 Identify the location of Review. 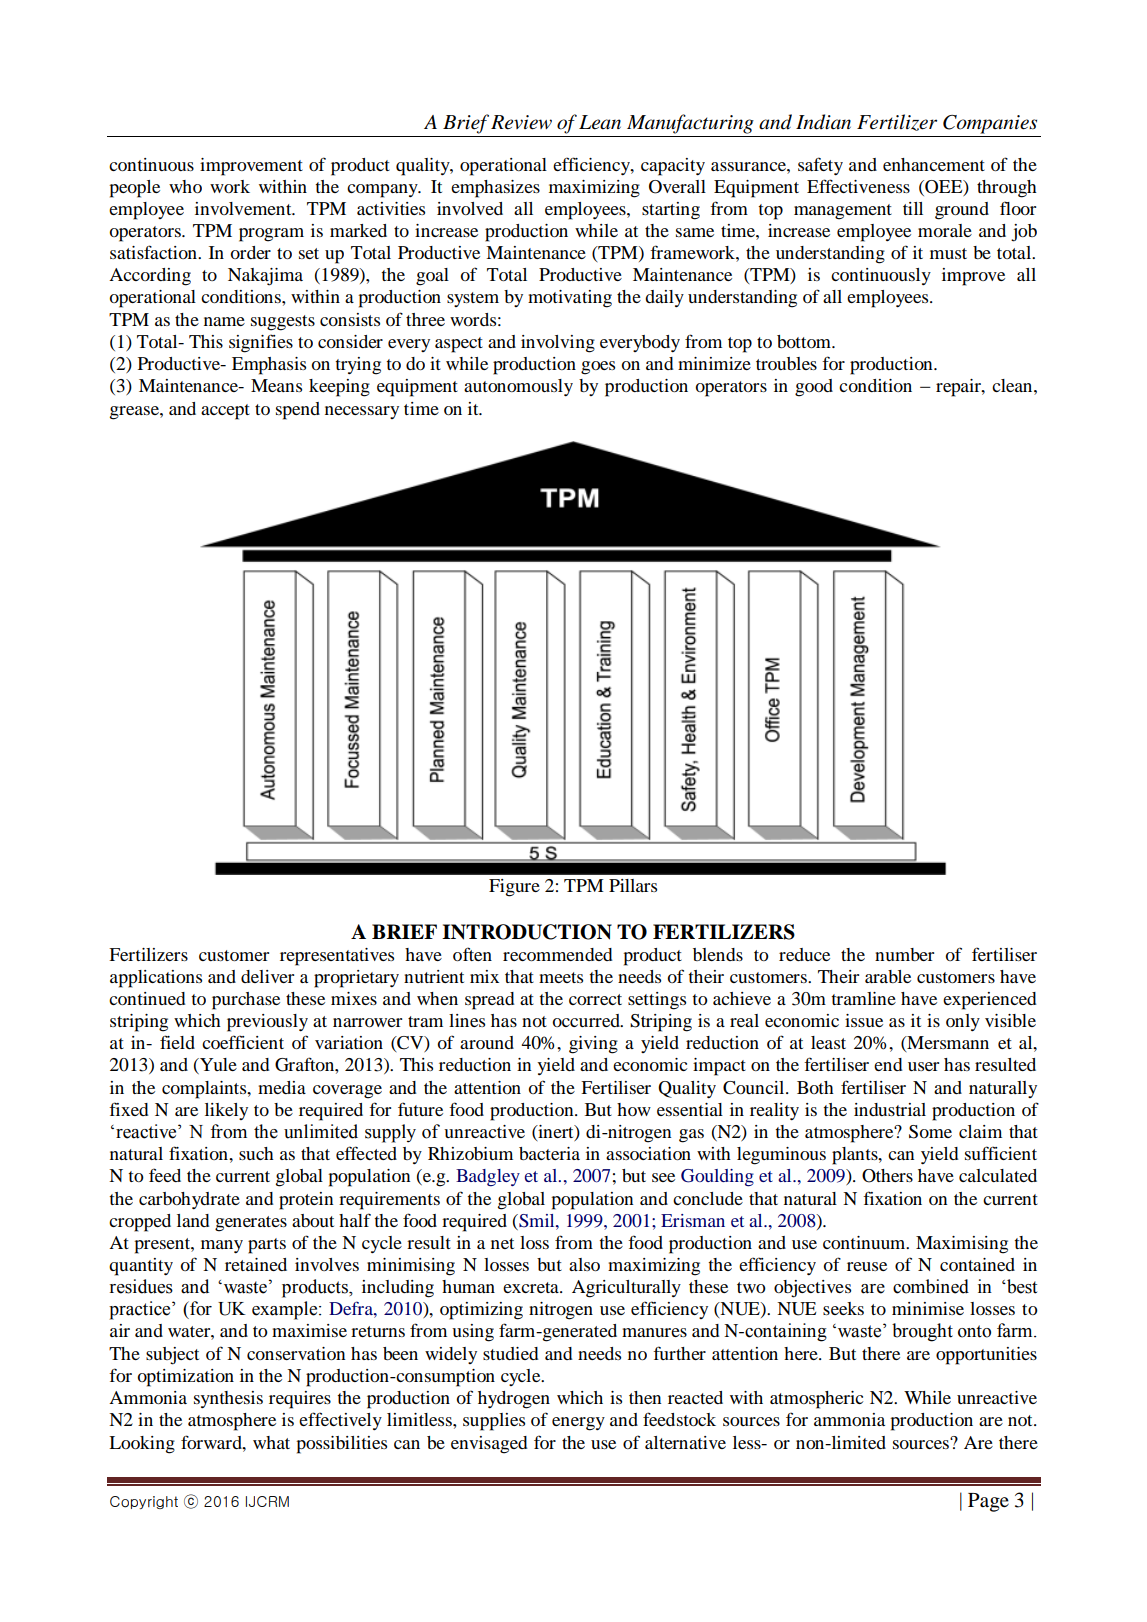
(521, 122).
